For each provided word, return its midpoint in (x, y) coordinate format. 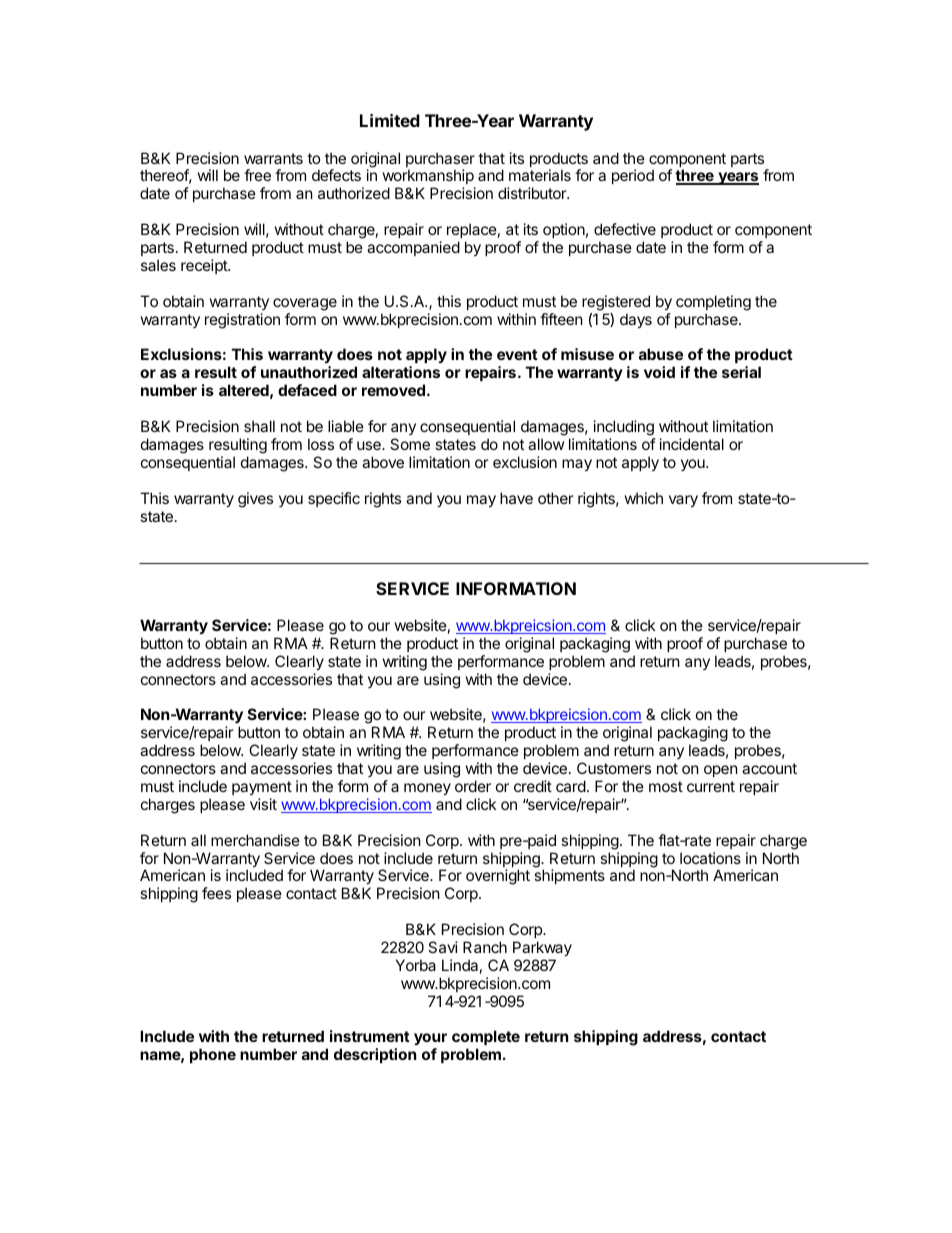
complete (486, 1039)
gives (255, 500)
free (257, 175)
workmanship (428, 176)
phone (213, 1055)
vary (683, 501)
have (516, 498)
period (633, 176)
